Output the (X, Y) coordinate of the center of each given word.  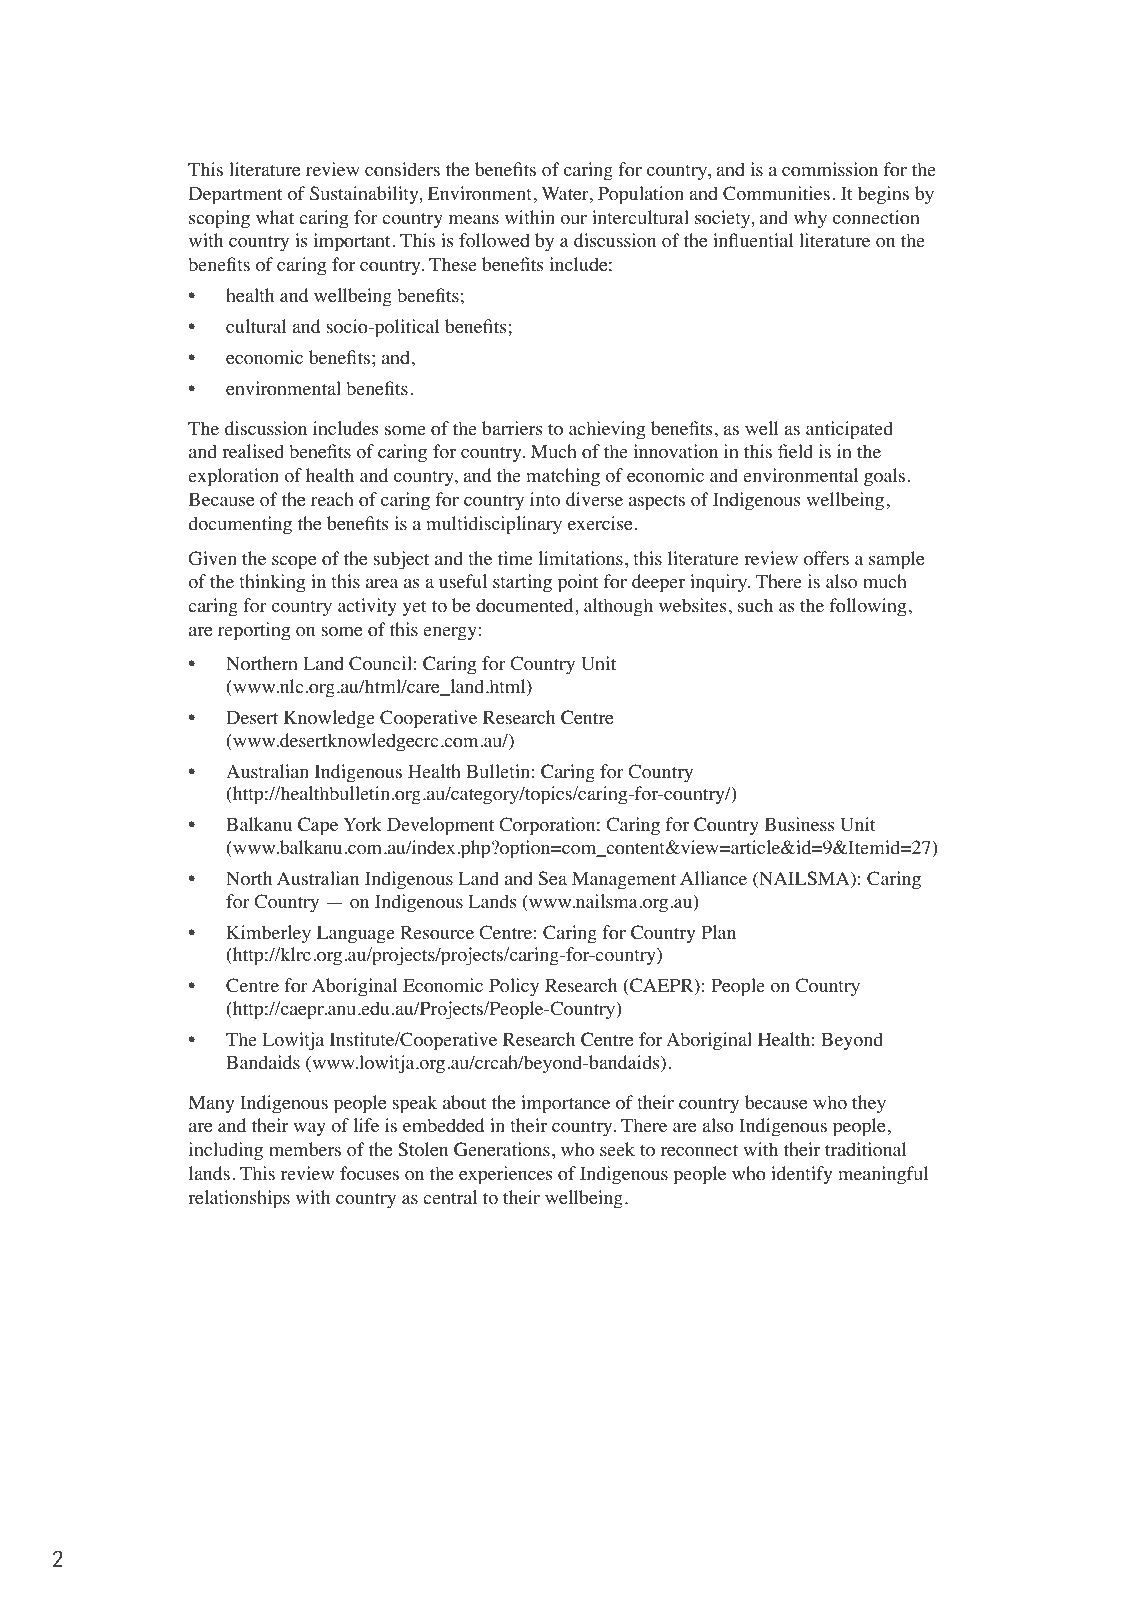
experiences (505, 1175)
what (275, 217)
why (810, 219)
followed (494, 240)
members (305, 1149)
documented (526, 605)
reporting (254, 631)
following (868, 607)
